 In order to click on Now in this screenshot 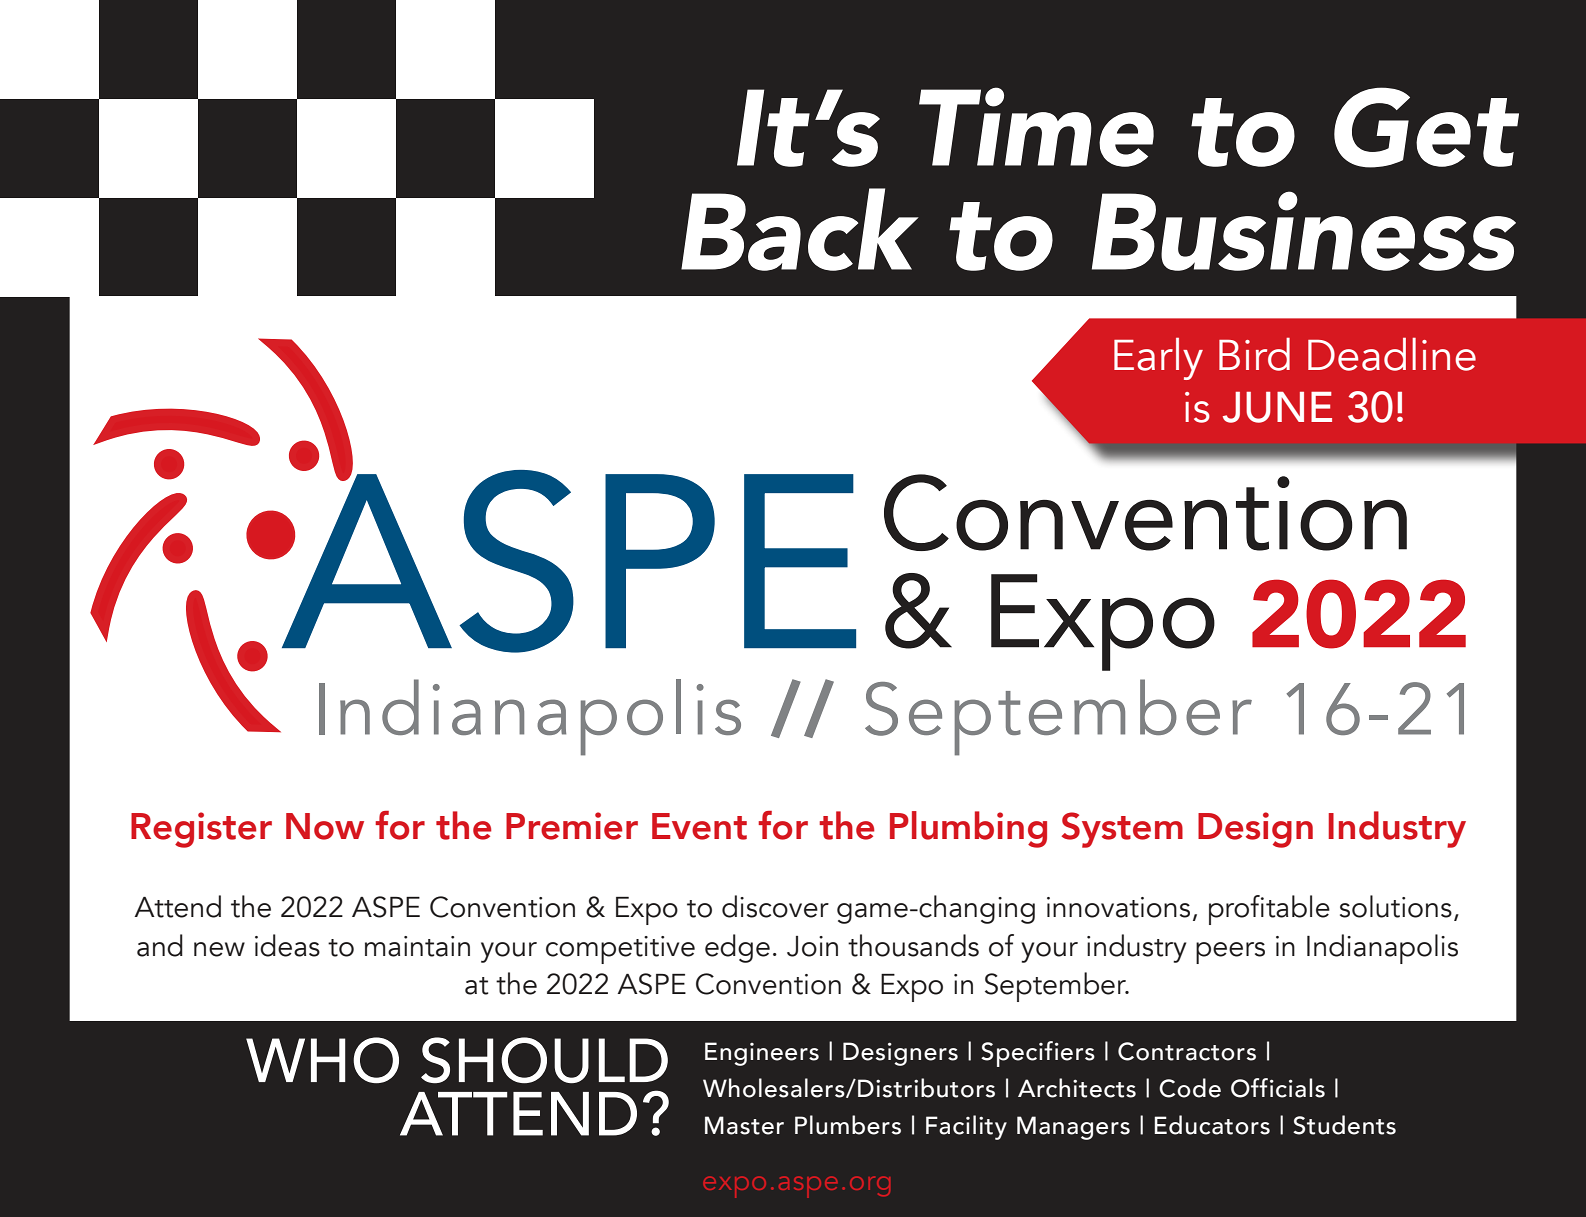, I will do `click(325, 826)`.
